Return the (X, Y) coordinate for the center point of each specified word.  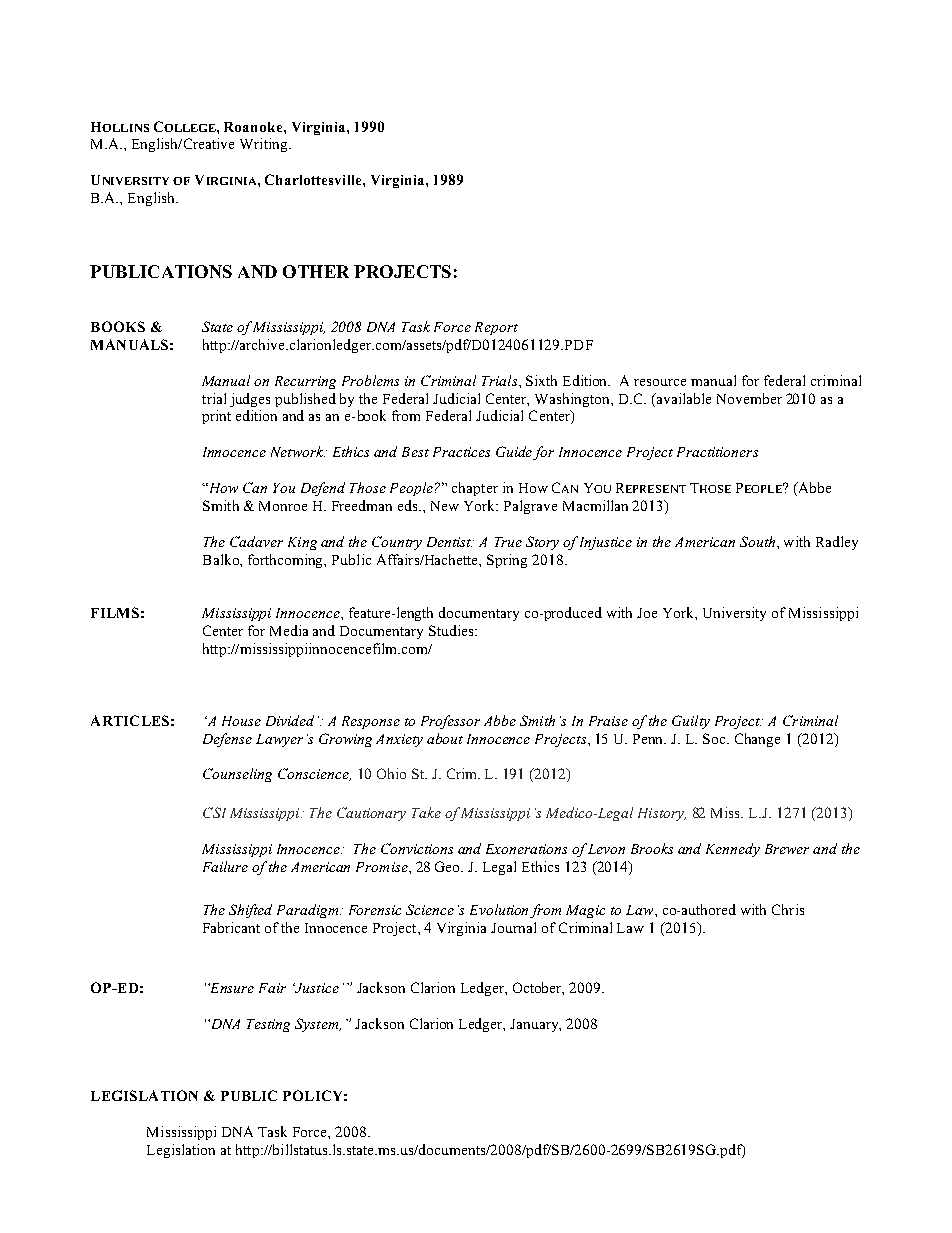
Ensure (231, 988)
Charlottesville (314, 179)
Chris (788, 909)
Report (496, 328)
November (749, 398)
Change (757, 740)
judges (250, 400)
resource (660, 382)
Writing (265, 145)
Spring (507, 561)
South (757, 541)
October (538, 988)
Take (426, 812)
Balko (222, 559)
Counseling (237, 775)
